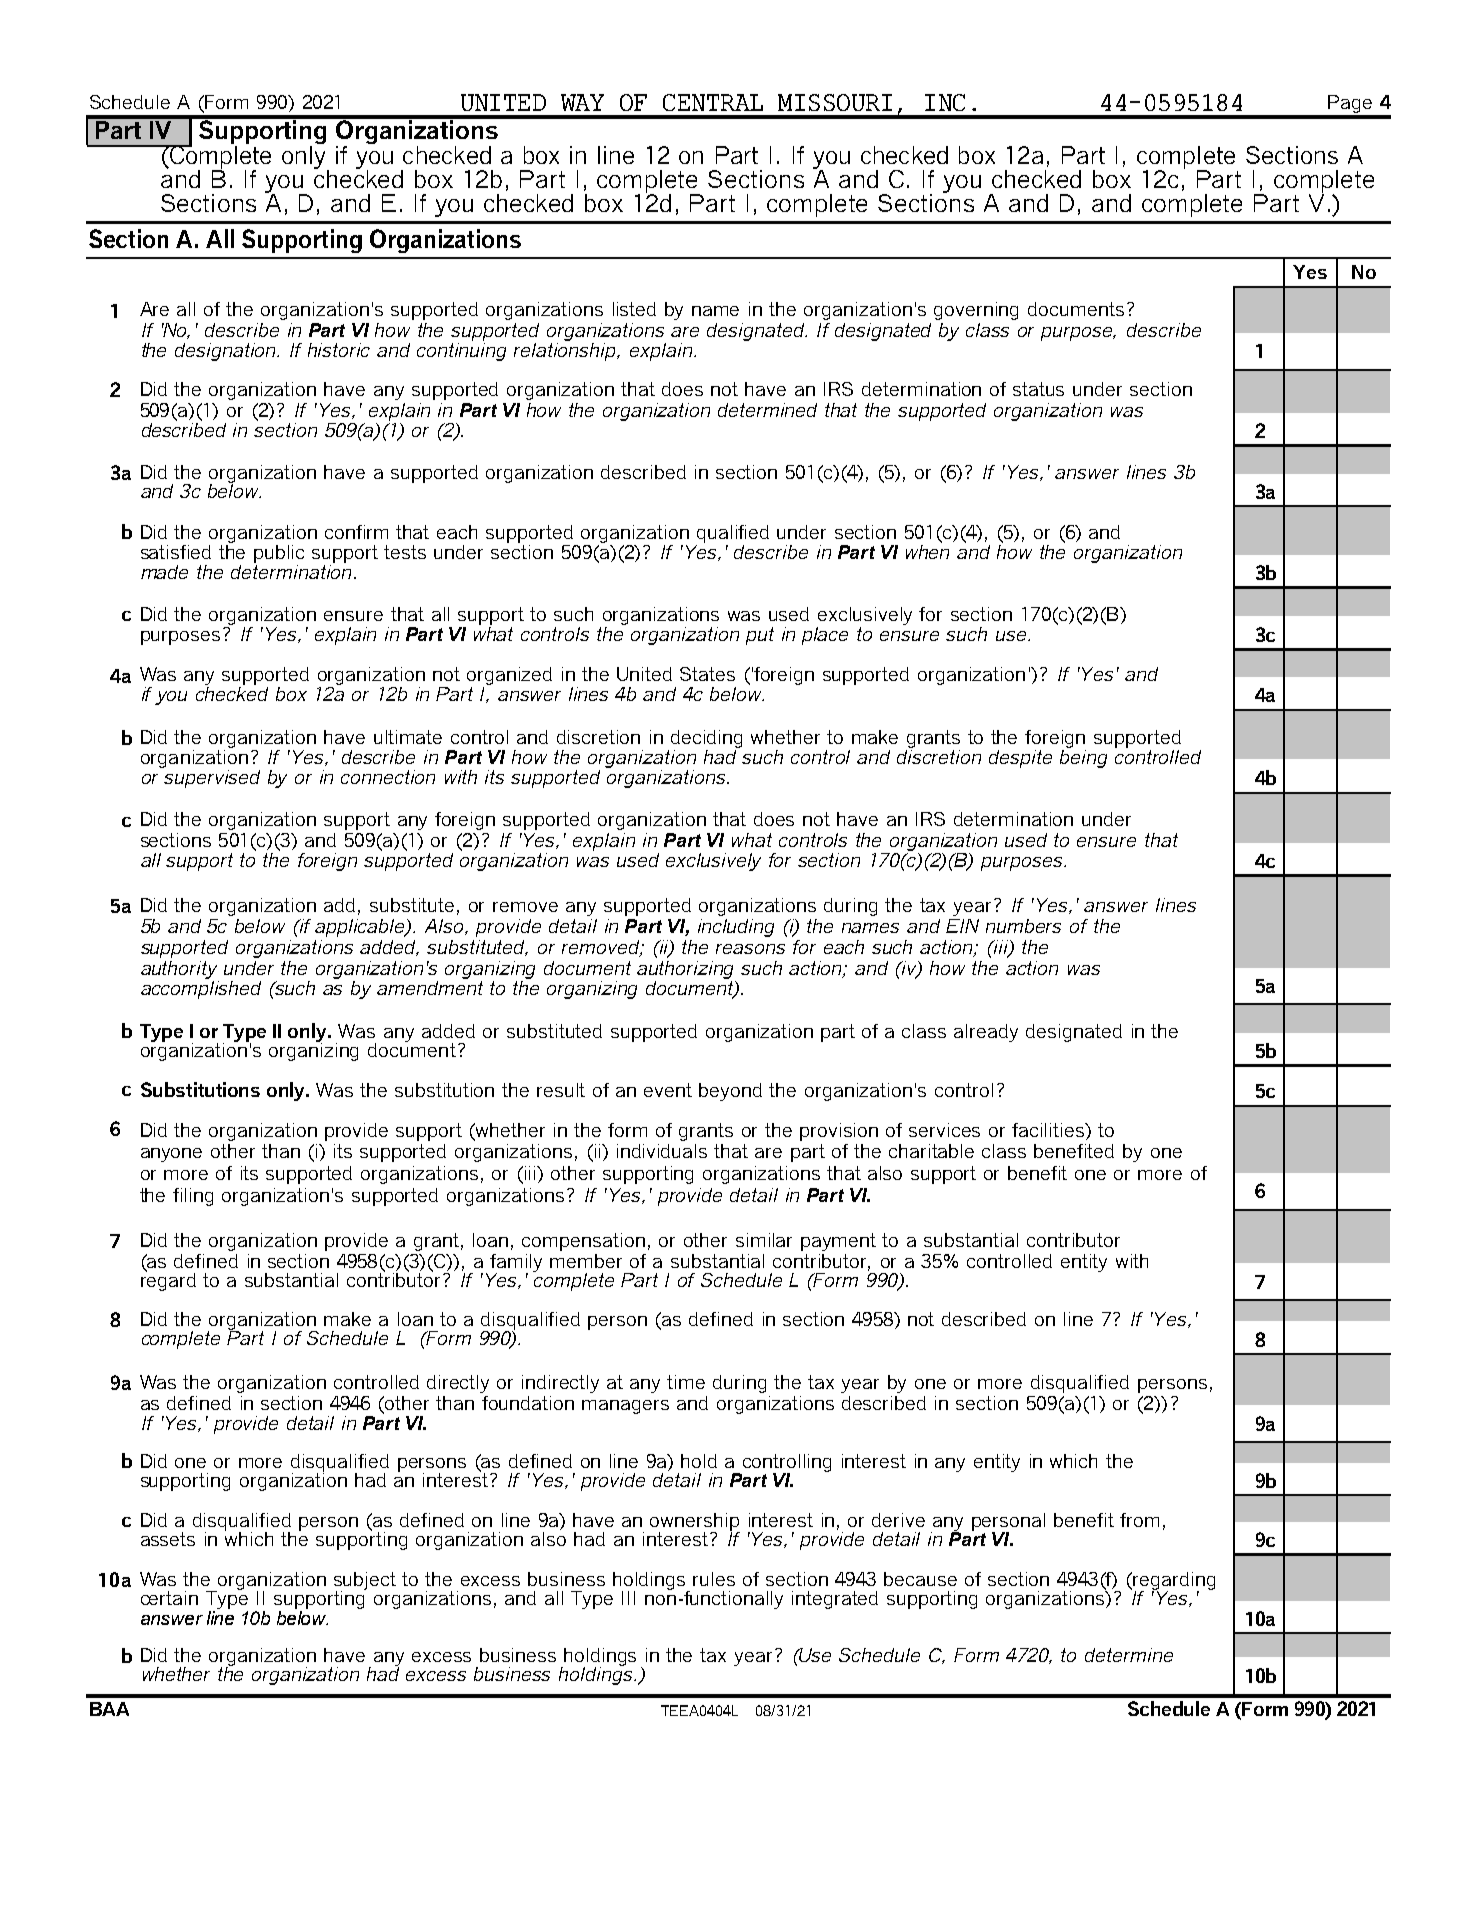 The image size is (1477, 1912). Describe the element at coordinates (685, 970) in the screenshot. I see `authorizing` at that location.
